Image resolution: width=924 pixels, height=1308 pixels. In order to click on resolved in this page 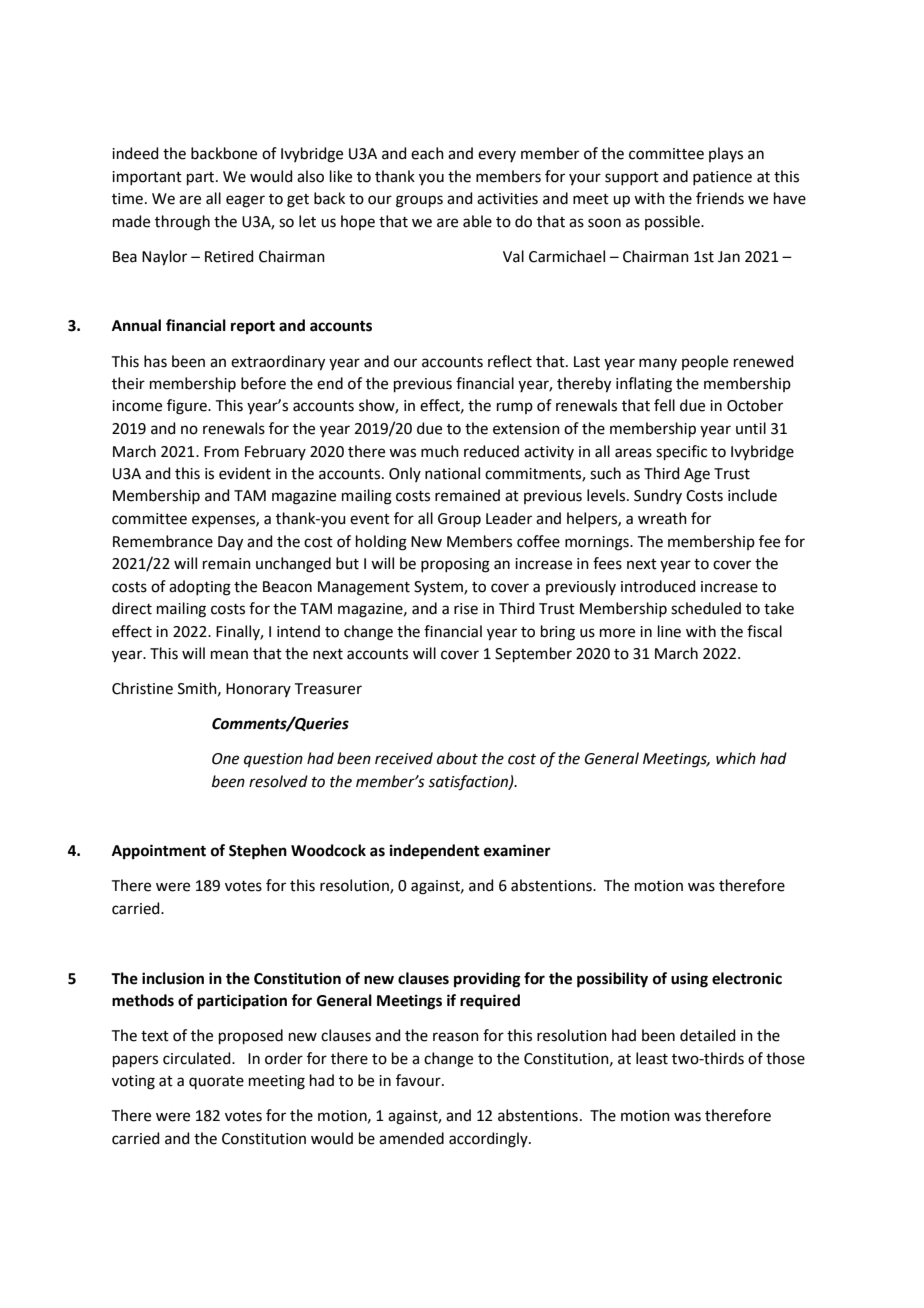, I will do `click(278, 781)`.
